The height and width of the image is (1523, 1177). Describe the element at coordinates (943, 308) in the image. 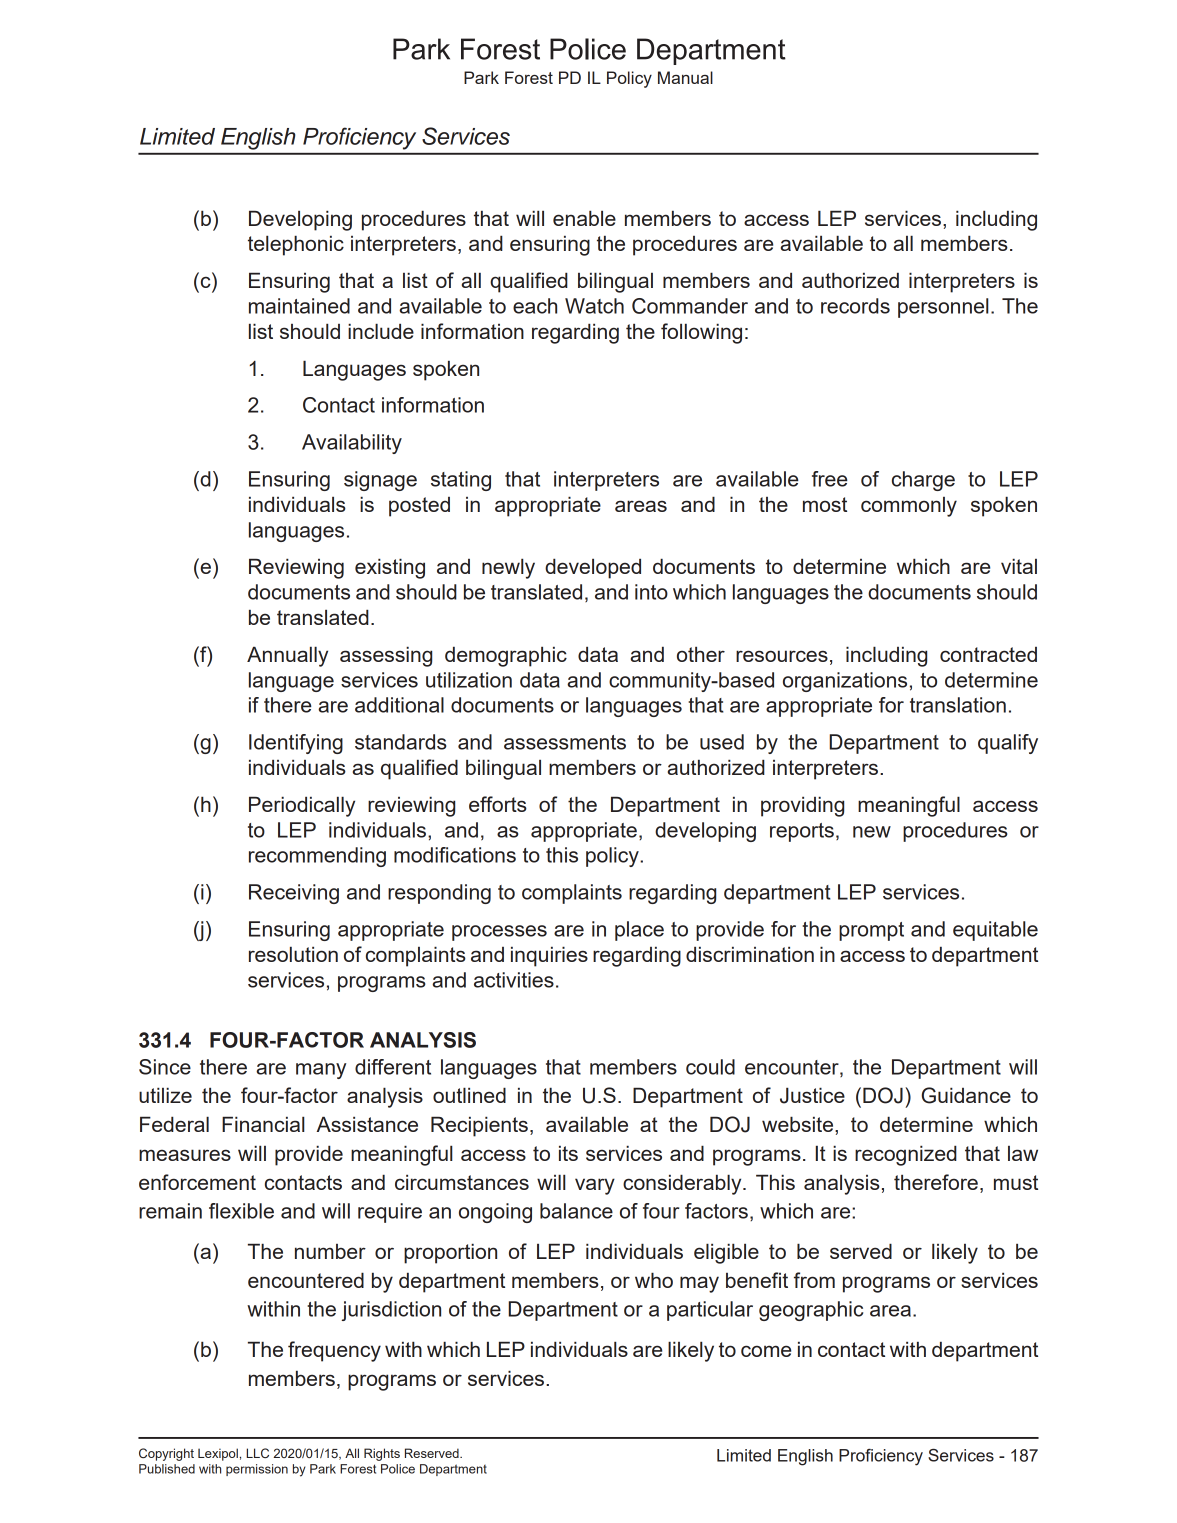

I see `personnel` at that location.
